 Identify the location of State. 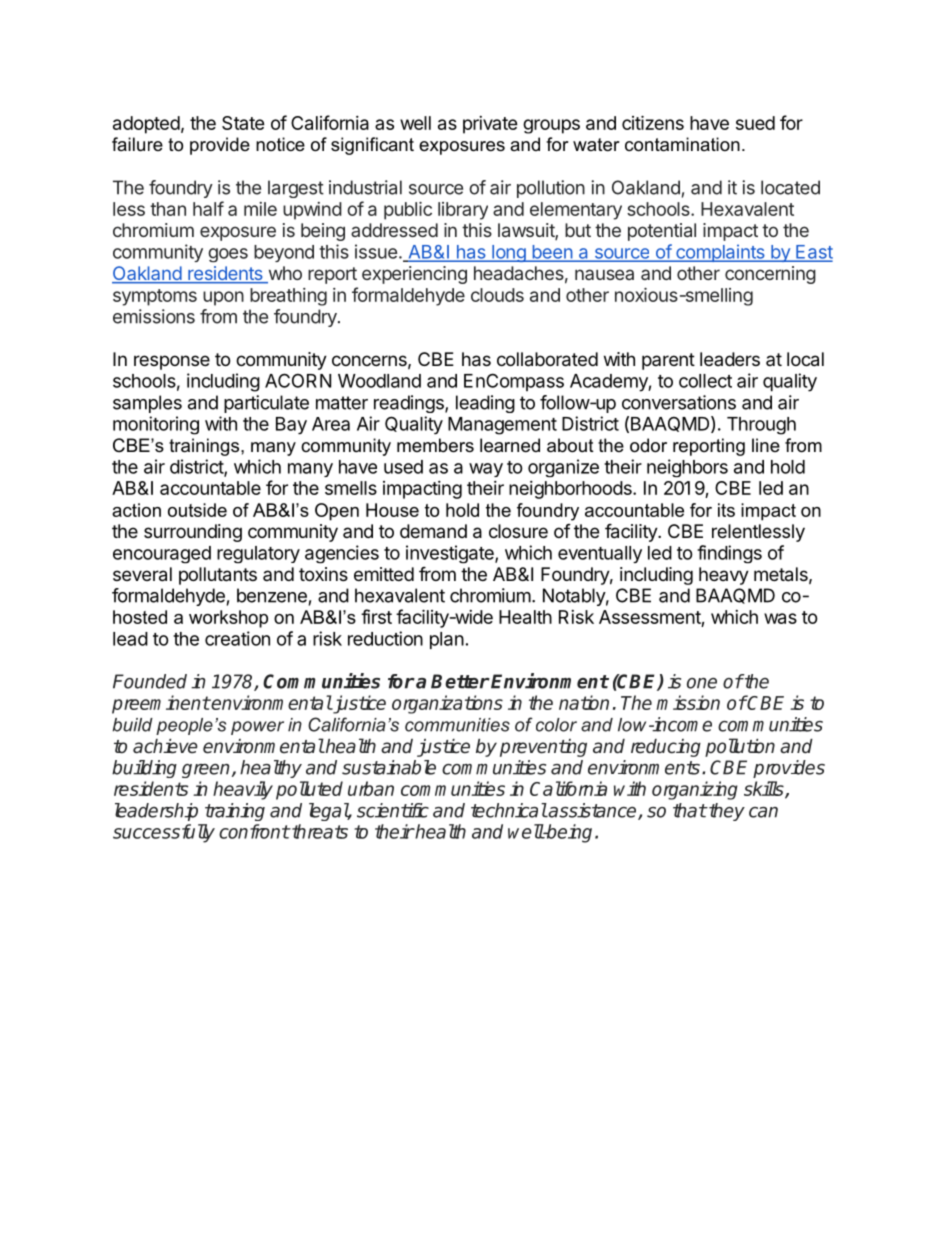
(243, 123).
